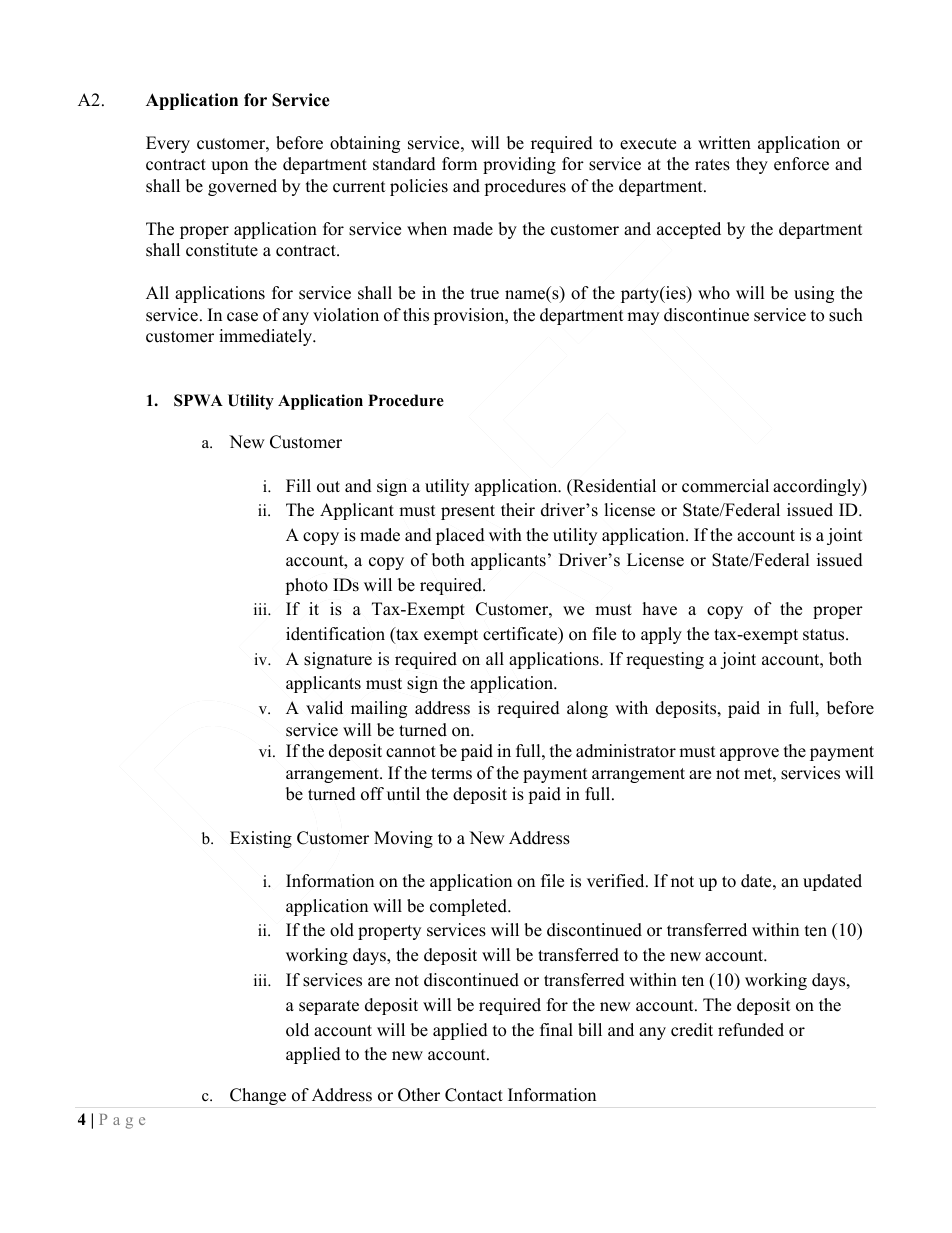  Describe the element at coordinates (521, 635) in the screenshot. I see `certificate` at that location.
